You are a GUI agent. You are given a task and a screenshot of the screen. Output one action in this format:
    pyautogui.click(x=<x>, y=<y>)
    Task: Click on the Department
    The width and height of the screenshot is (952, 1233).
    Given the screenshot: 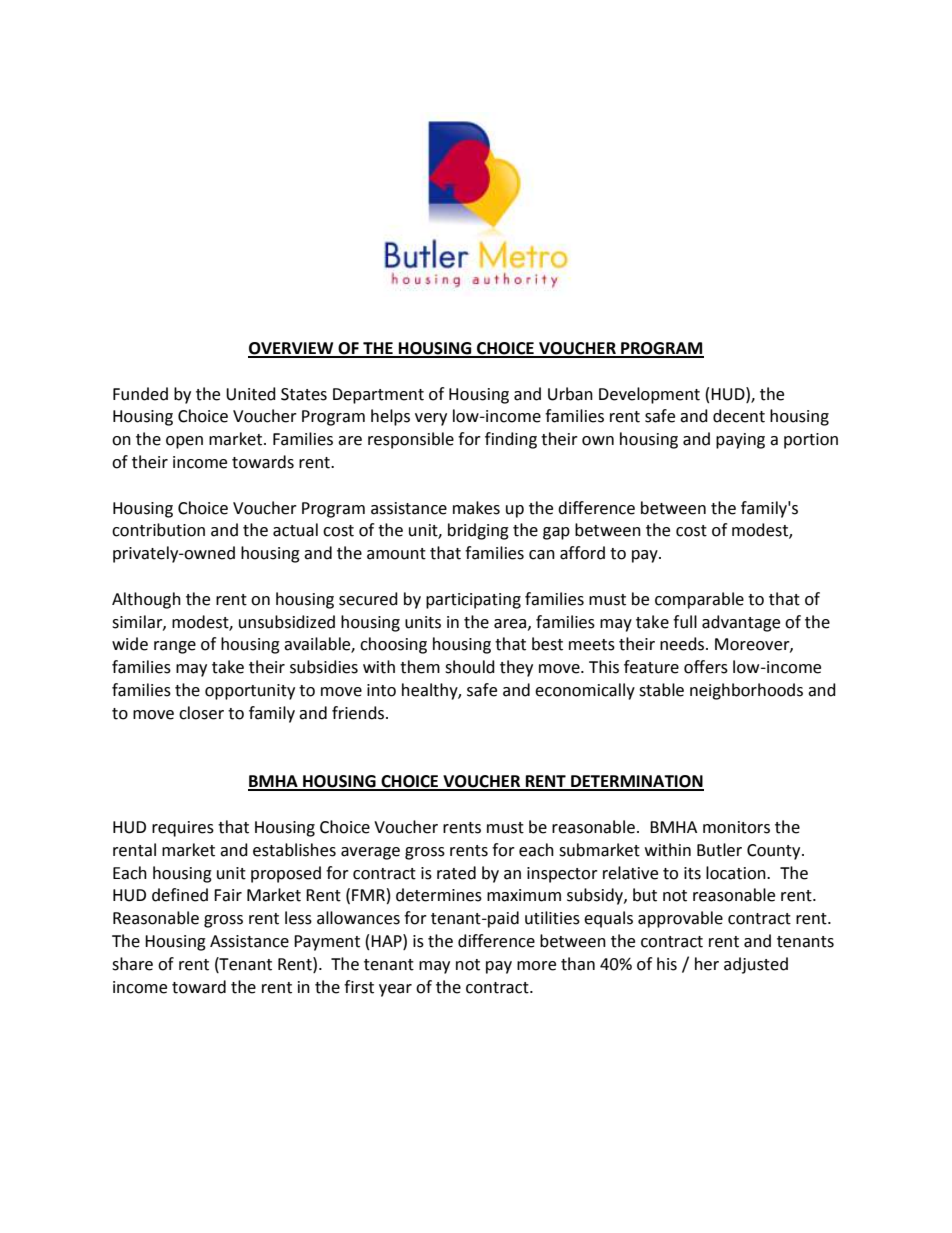 What is the action you would take?
    pyautogui.click(x=378, y=396)
